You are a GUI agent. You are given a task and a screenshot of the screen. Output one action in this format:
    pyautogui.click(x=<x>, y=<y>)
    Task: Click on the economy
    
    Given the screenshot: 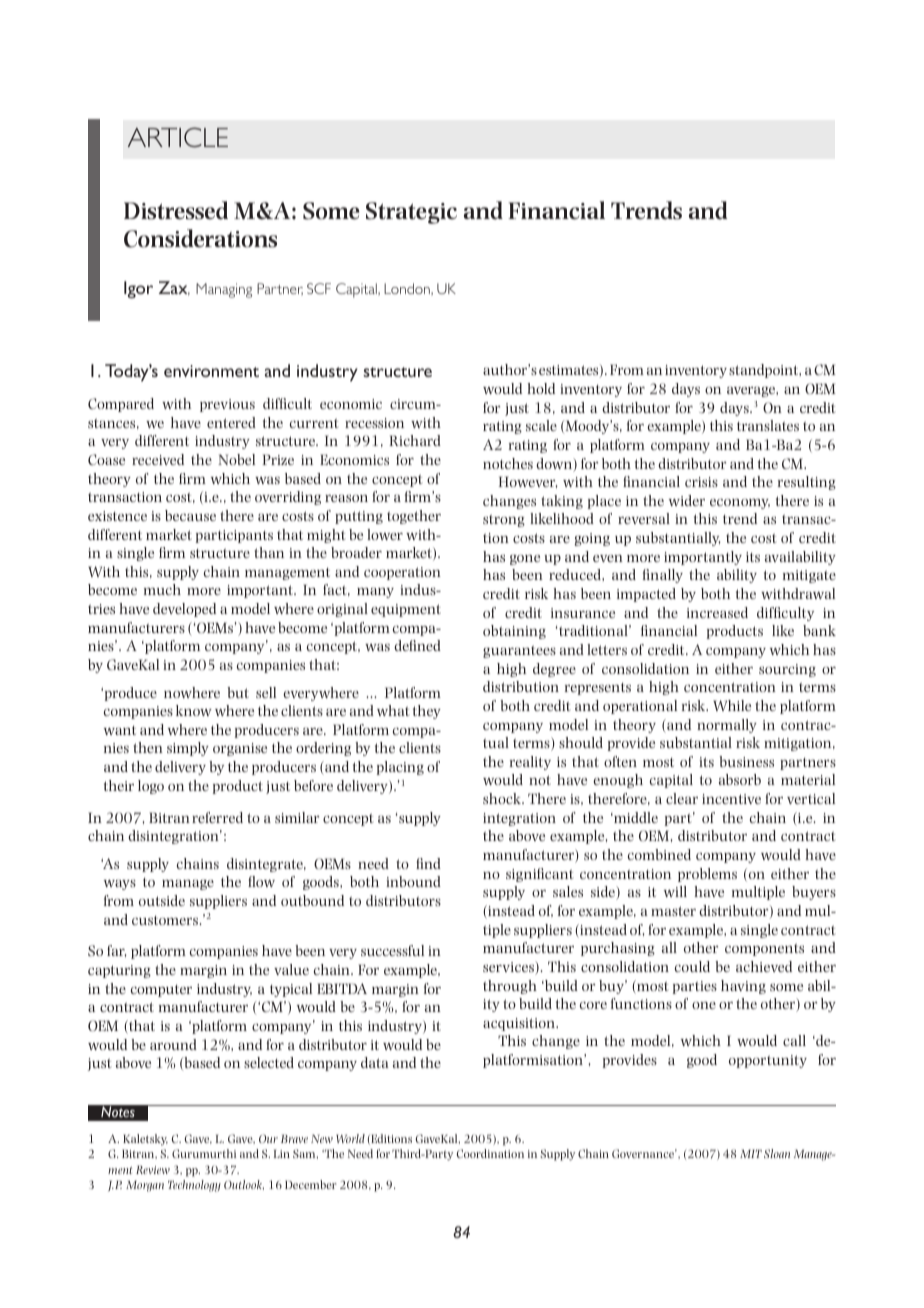 What is the action you would take?
    pyautogui.click(x=740, y=504)
